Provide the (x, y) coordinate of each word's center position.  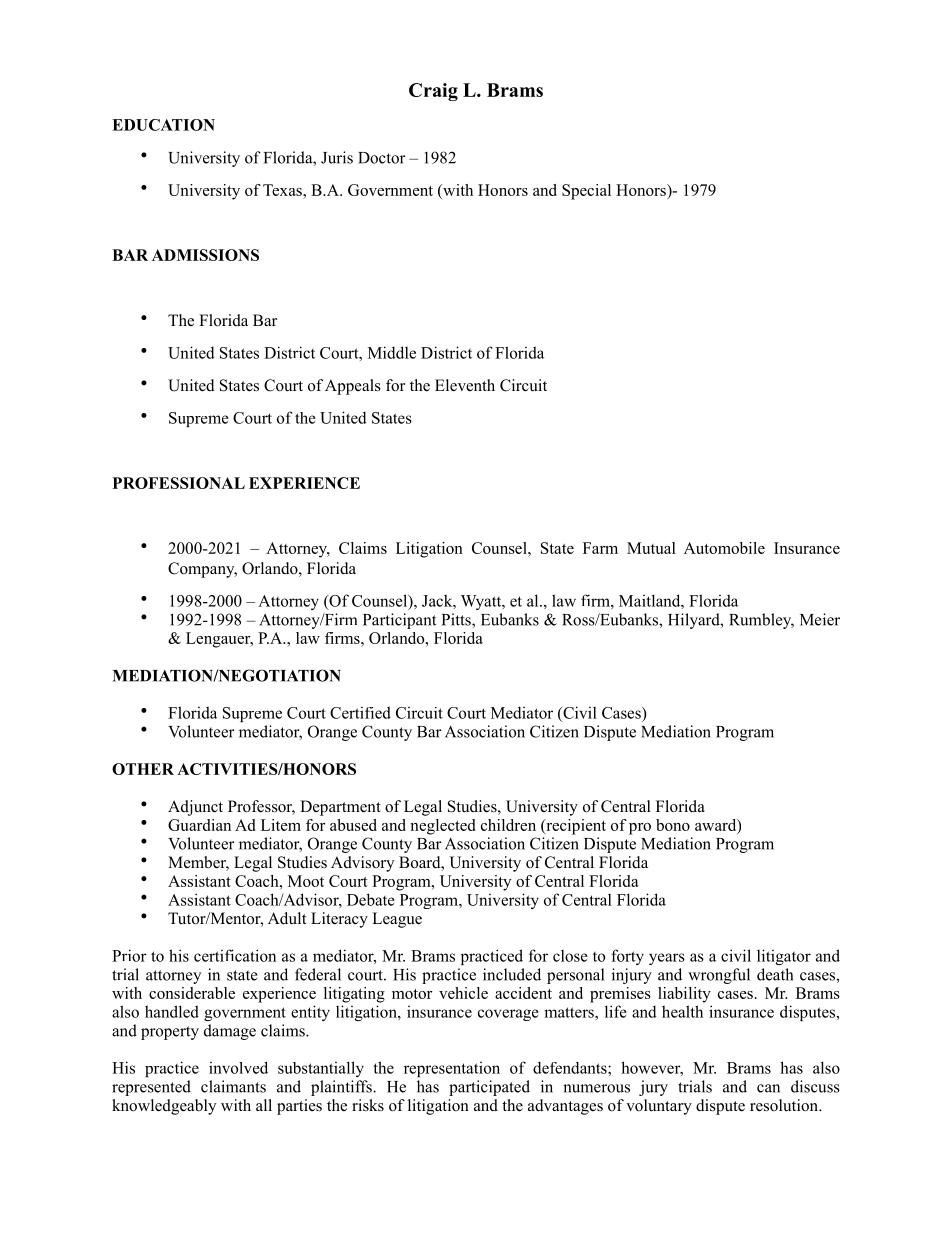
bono (673, 825)
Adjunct (195, 808)
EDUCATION (163, 125)
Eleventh (465, 385)
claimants (233, 1086)
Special (586, 192)
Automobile (724, 548)
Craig (433, 92)
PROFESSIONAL (179, 483)
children (508, 825)
